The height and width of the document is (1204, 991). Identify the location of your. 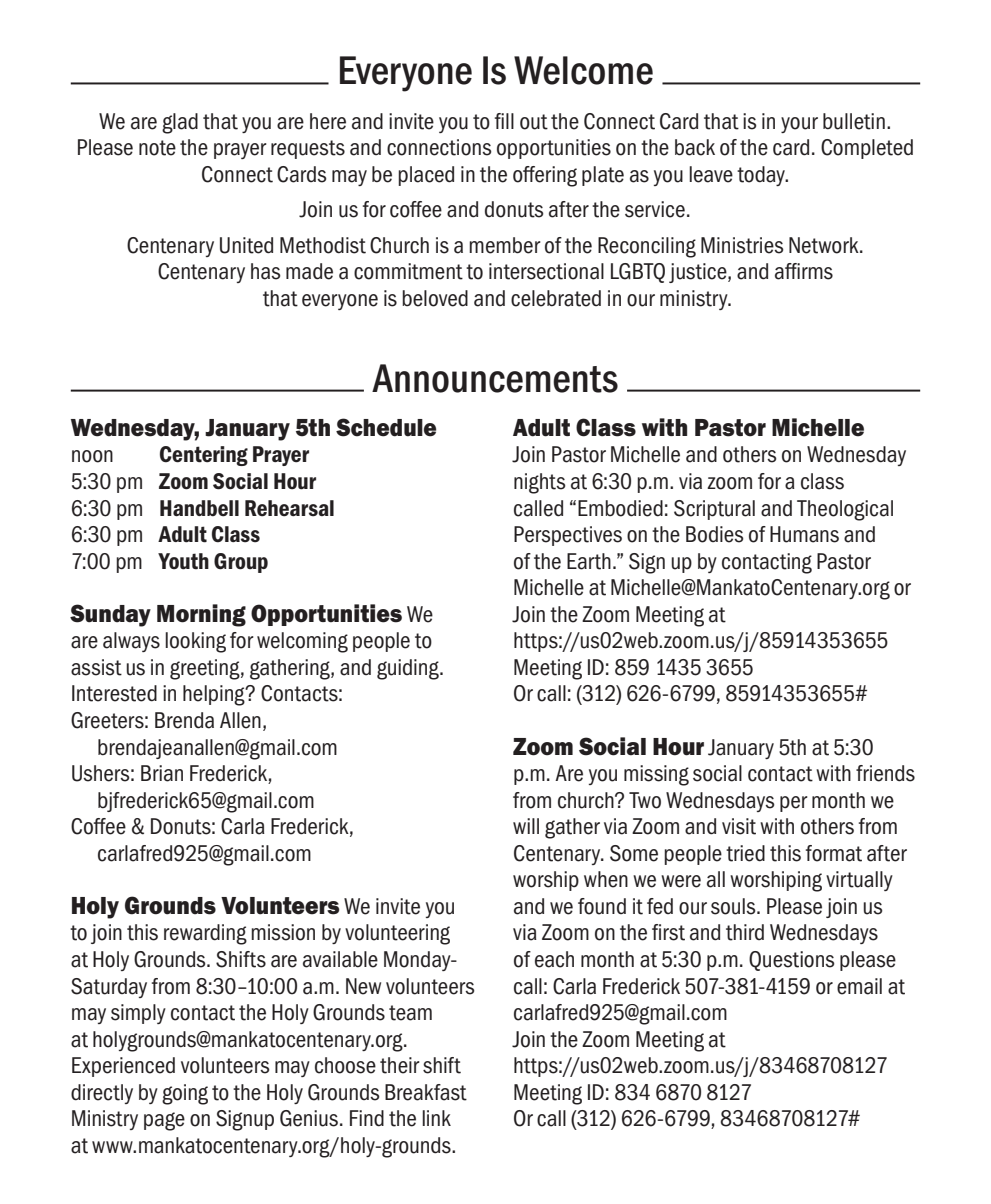
(799, 125).
